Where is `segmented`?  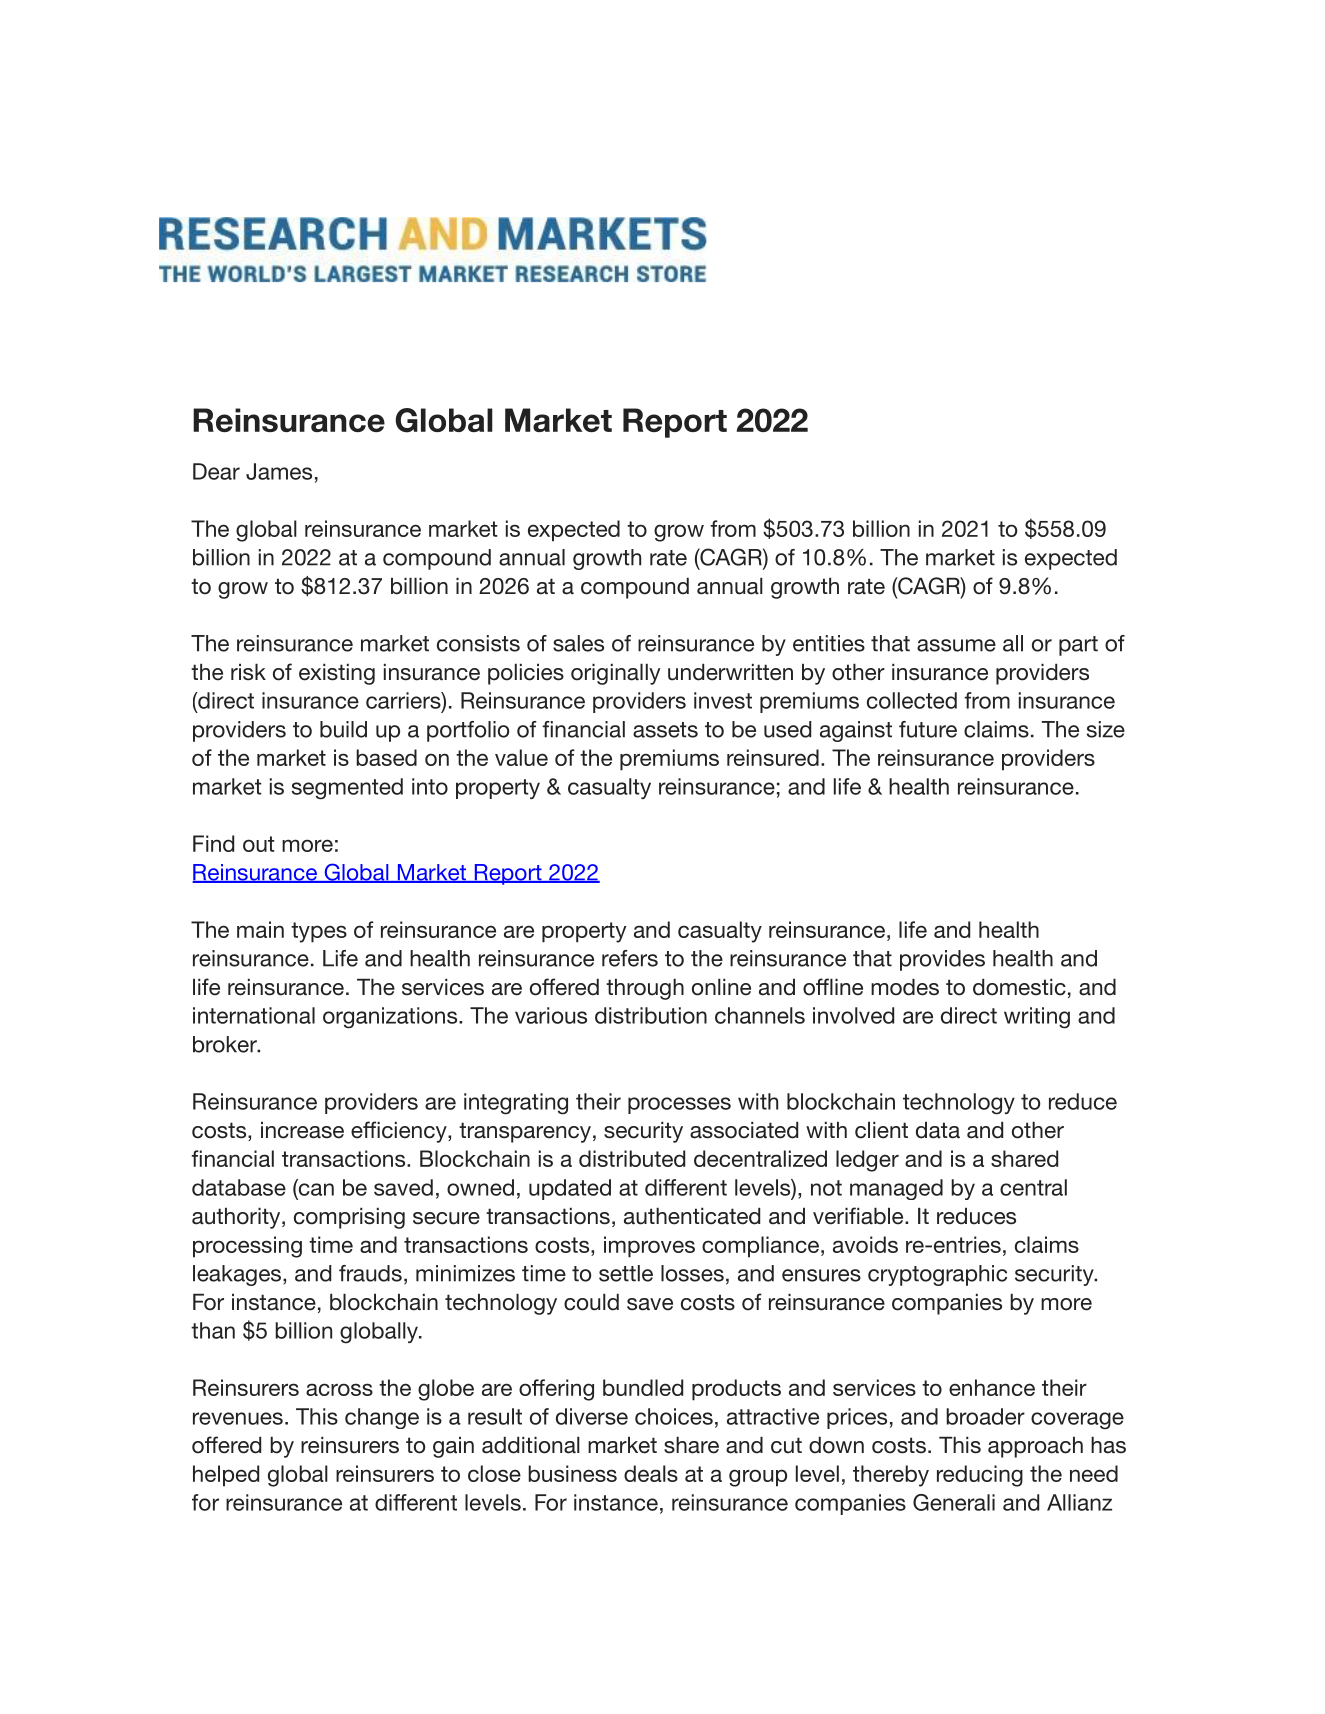 segmented is located at coordinates (347, 789).
